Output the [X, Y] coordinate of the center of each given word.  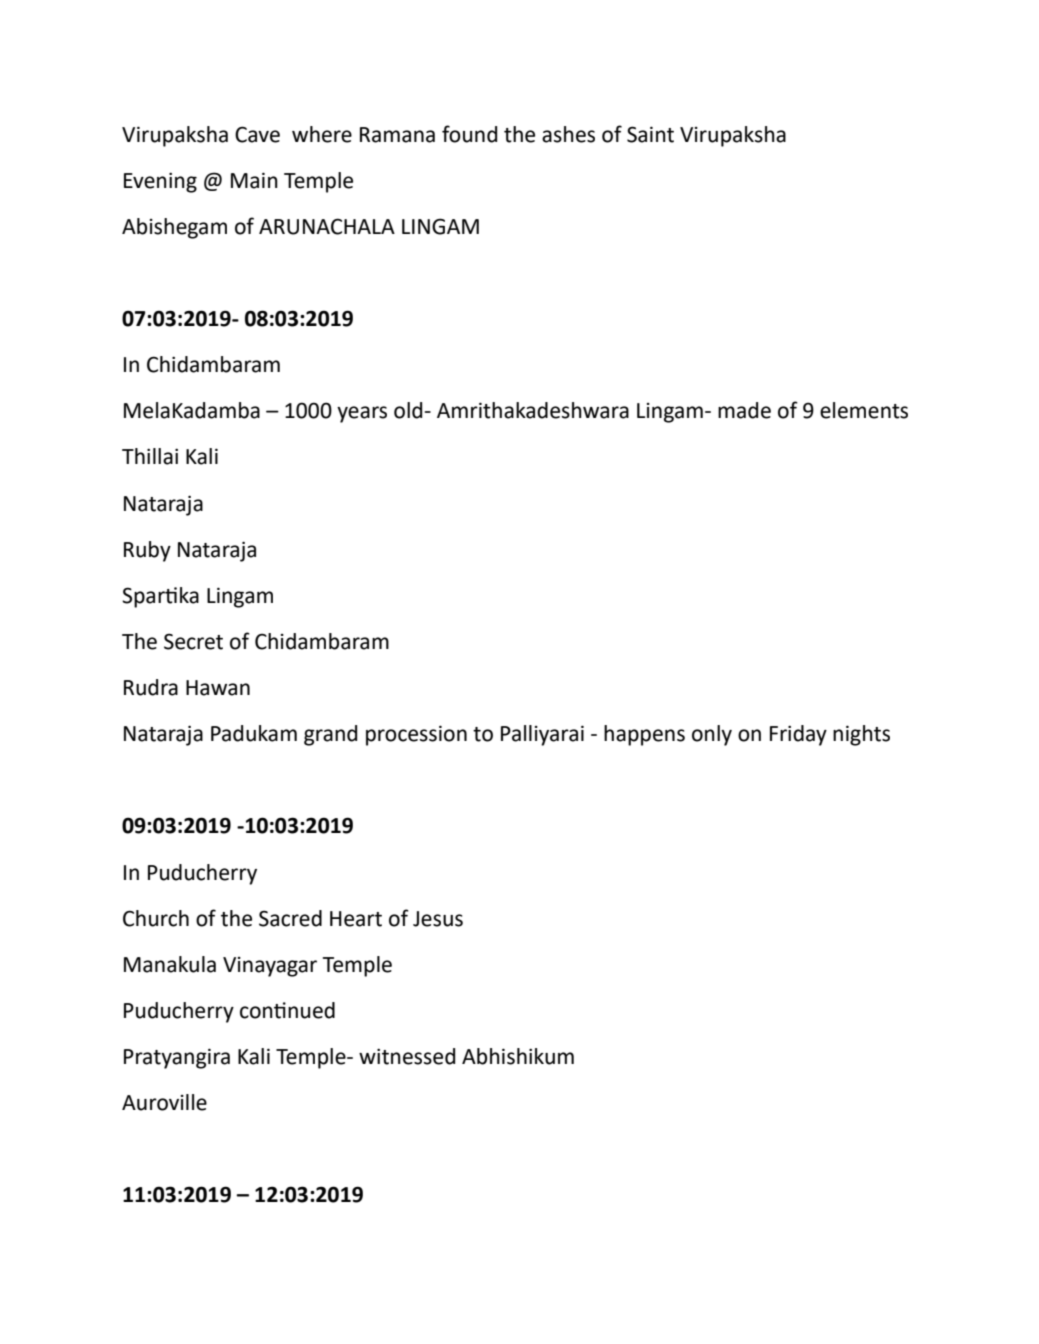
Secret [193, 641]
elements [864, 410]
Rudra [151, 687]
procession [416, 735]
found [469, 134]
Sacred [290, 918]
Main [254, 180]
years [362, 414]
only [712, 735]
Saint [650, 134]
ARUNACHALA [327, 226]
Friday [798, 735]
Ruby [147, 551]
